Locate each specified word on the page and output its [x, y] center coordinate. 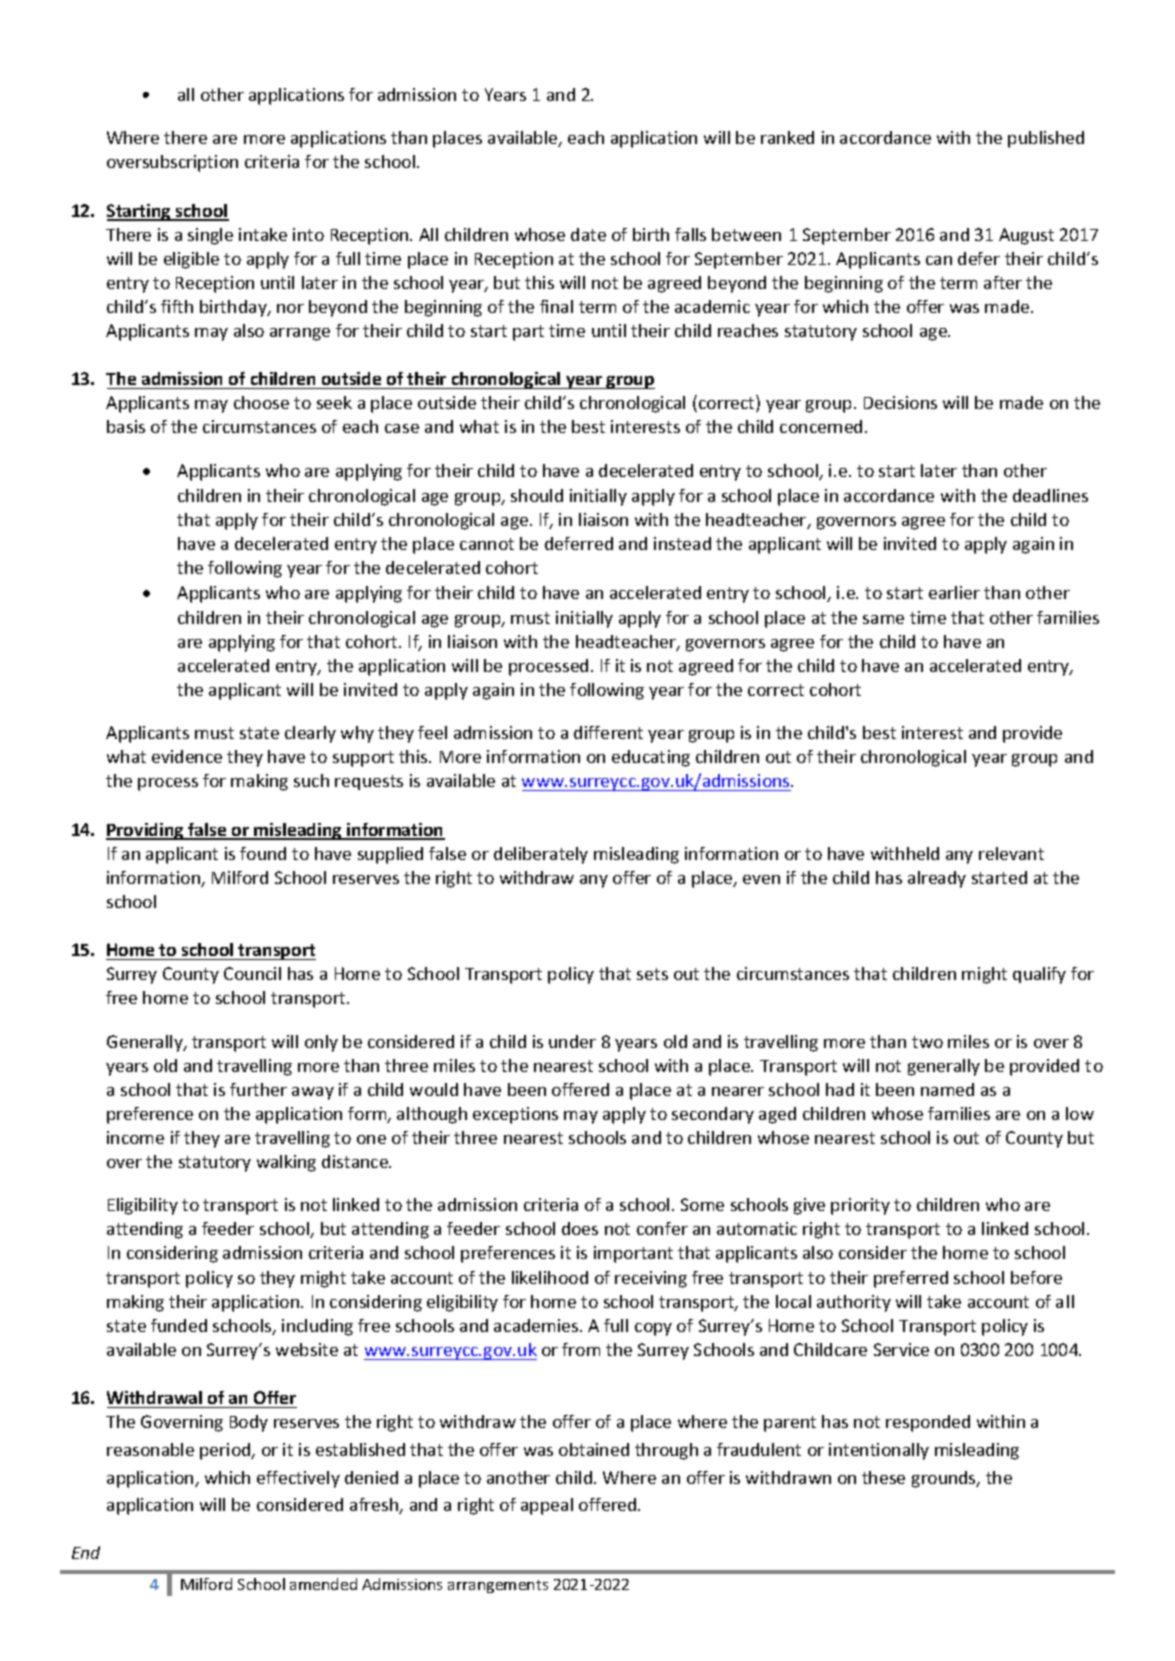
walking [286, 1163]
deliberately [541, 855]
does [580, 1228]
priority [860, 1206]
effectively [298, 1479]
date [588, 234]
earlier [954, 592]
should [537, 495]
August [1026, 236]
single [210, 236]
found [263, 853]
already [937, 879]
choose [261, 402]
